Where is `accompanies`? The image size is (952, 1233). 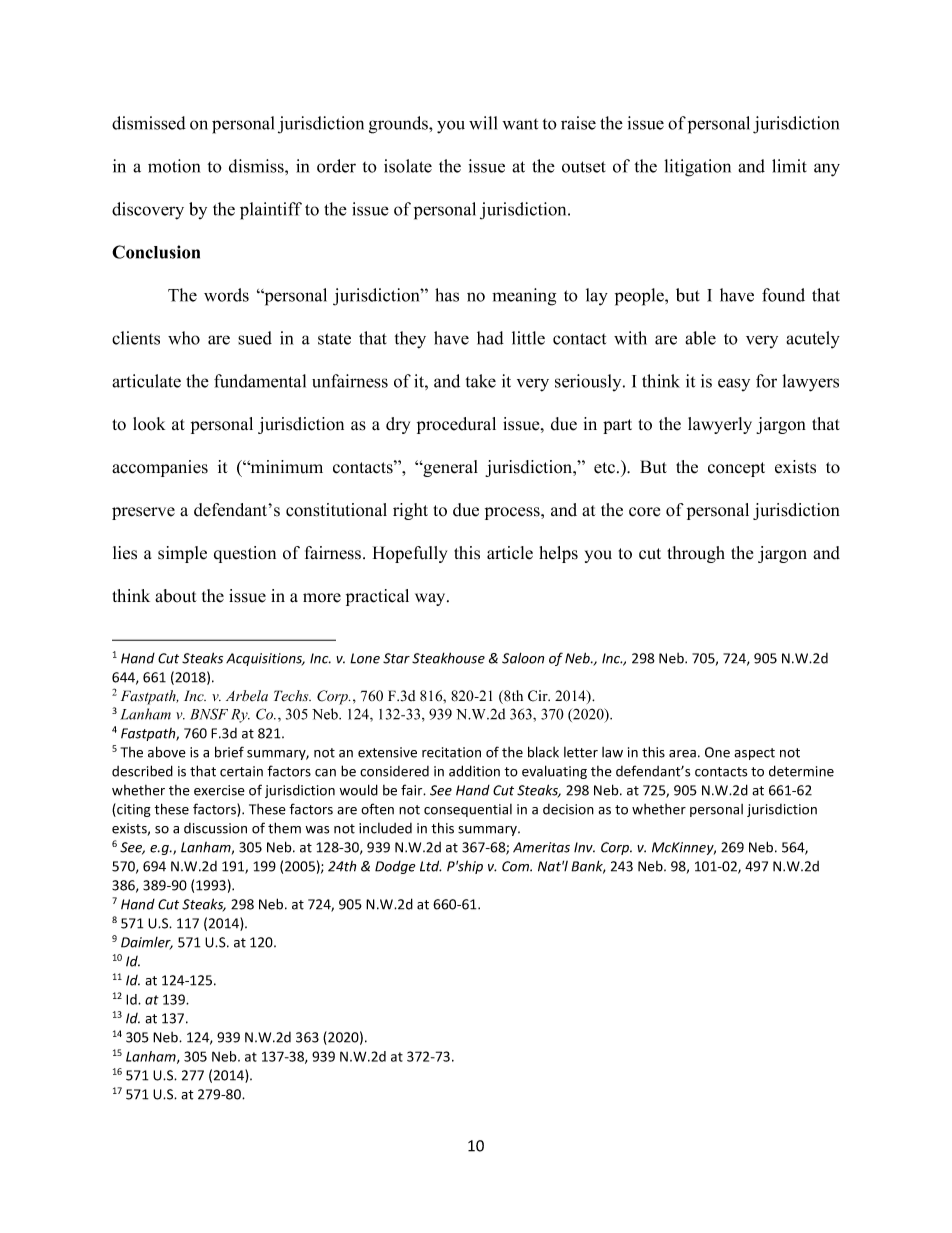 accompanies is located at coordinates (160, 468).
